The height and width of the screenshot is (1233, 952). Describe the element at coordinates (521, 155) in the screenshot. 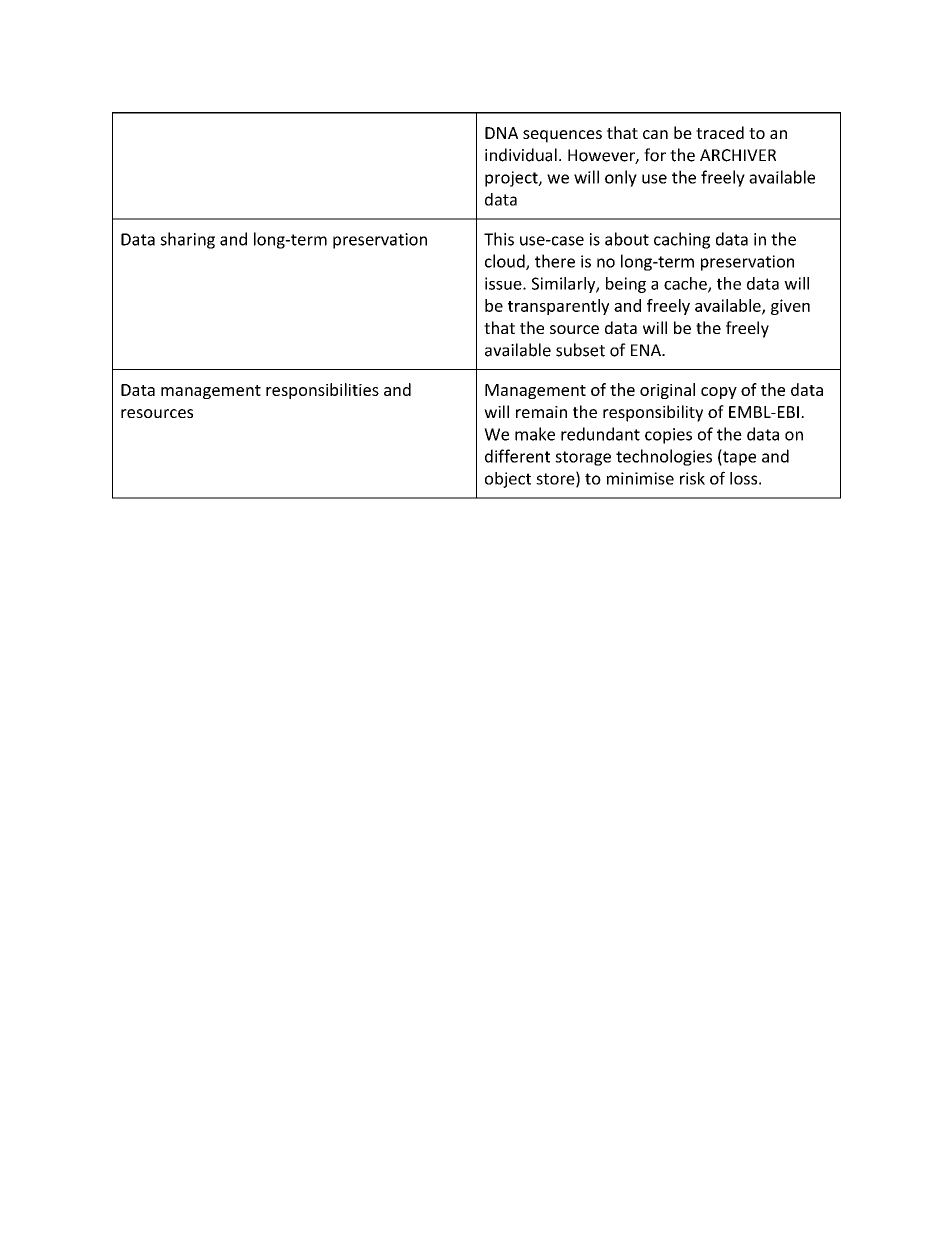

I see `individual` at that location.
